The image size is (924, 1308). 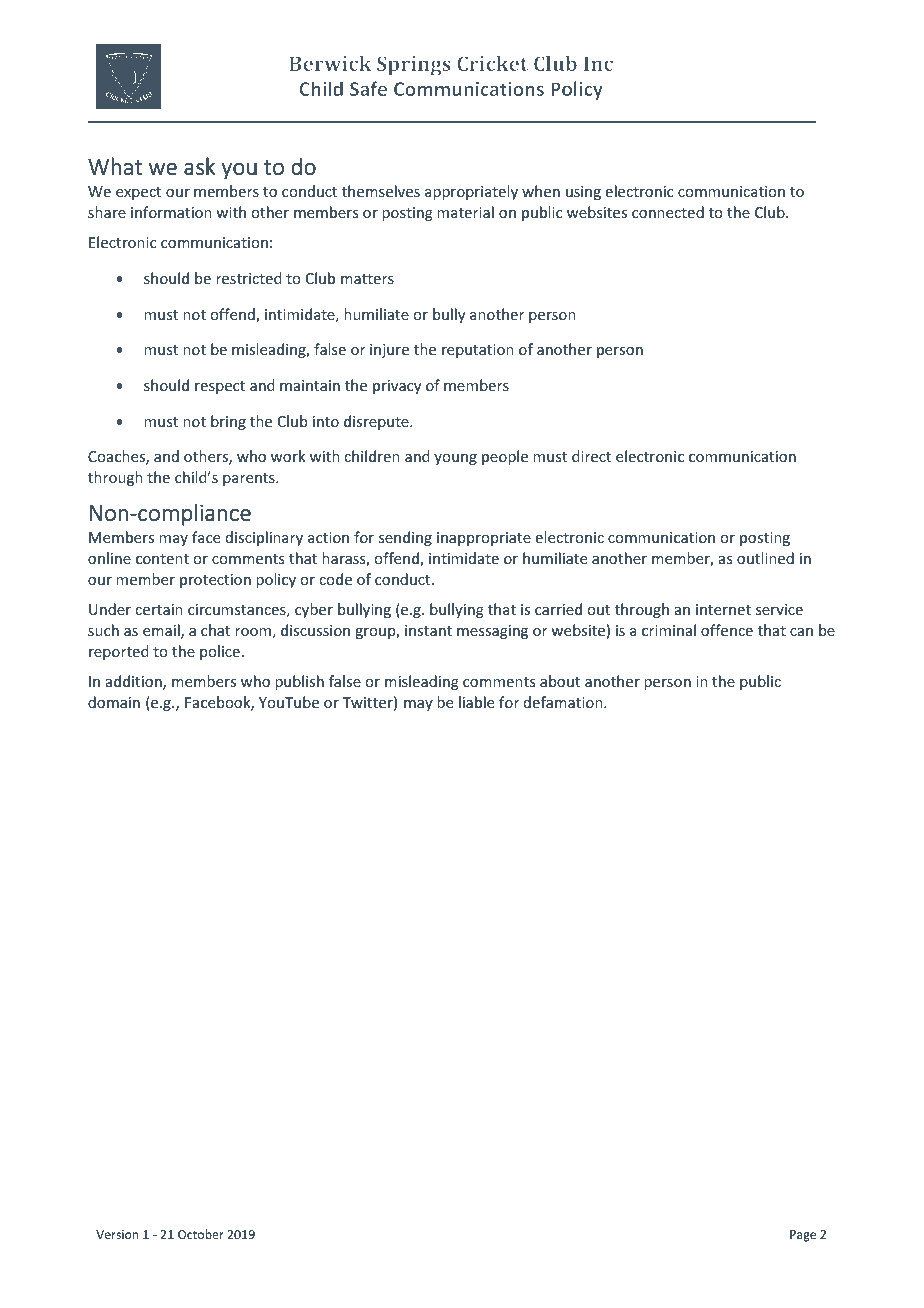 I want to click on reputation, so click(x=478, y=351).
